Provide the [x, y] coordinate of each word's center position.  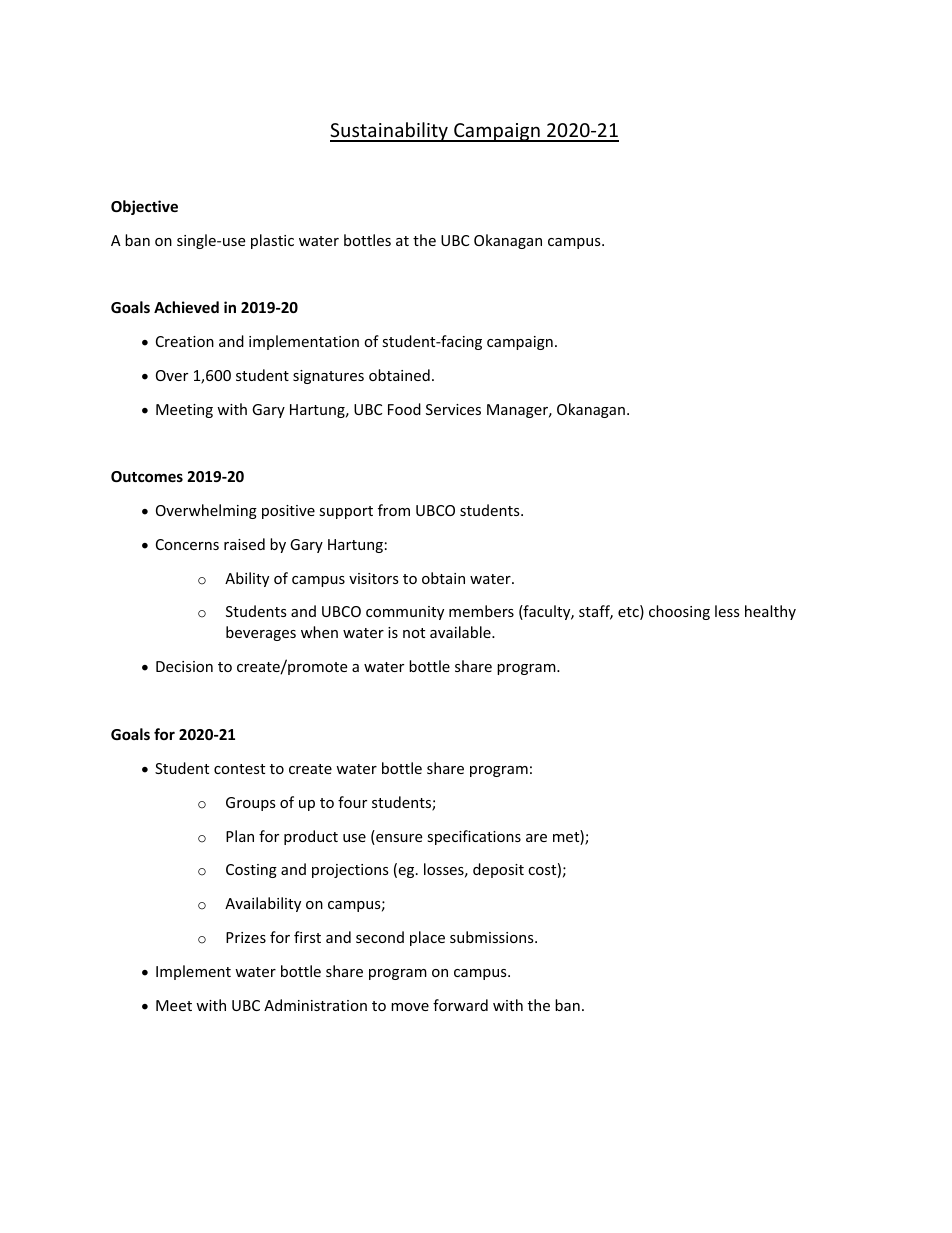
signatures [328, 377]
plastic [272, 241]
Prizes [246, 937]
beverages [261, 633]
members [481, 611]
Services [453, 409]
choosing [679, 612]
